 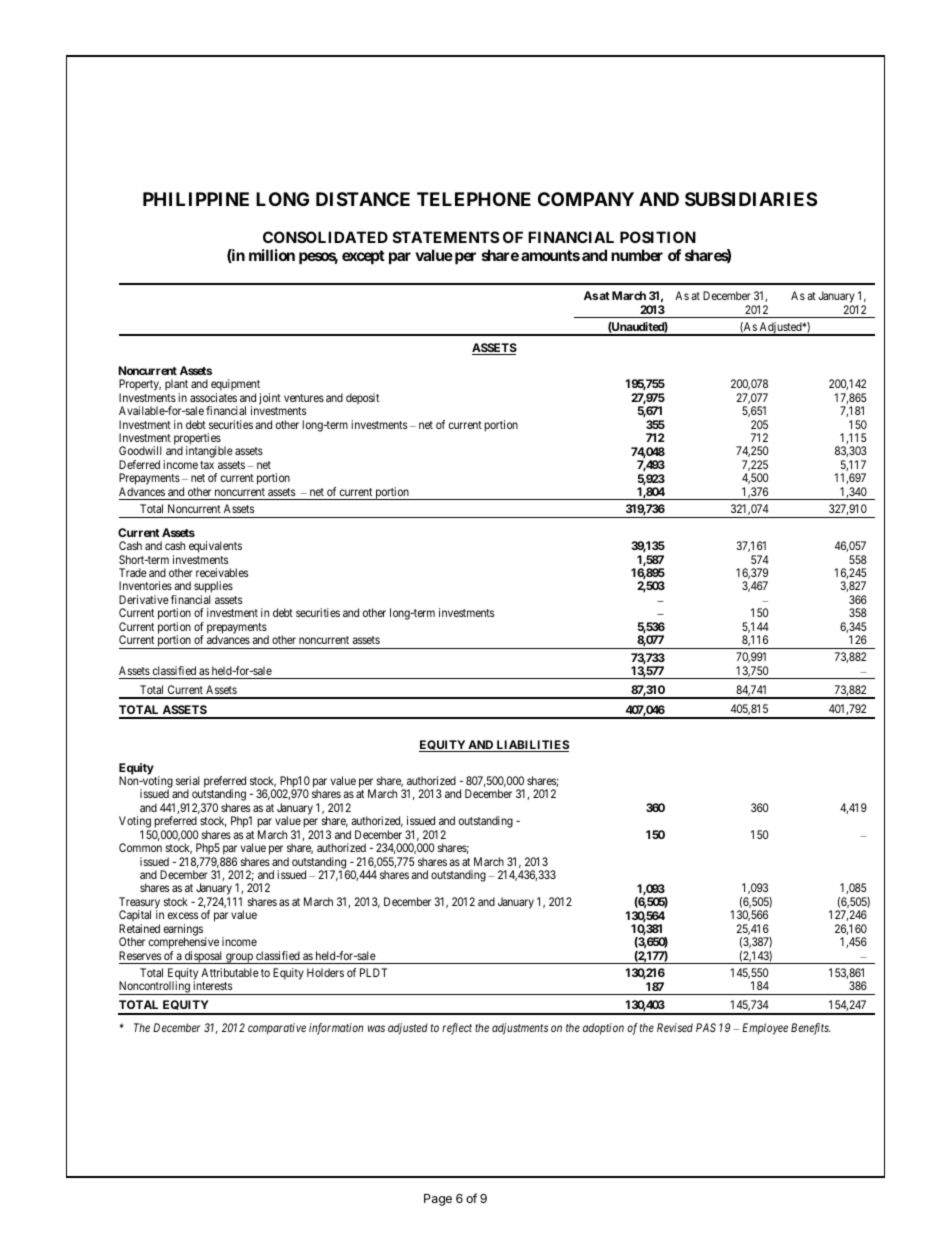 I want to click on comparative, so click(x=277, y=1029).
